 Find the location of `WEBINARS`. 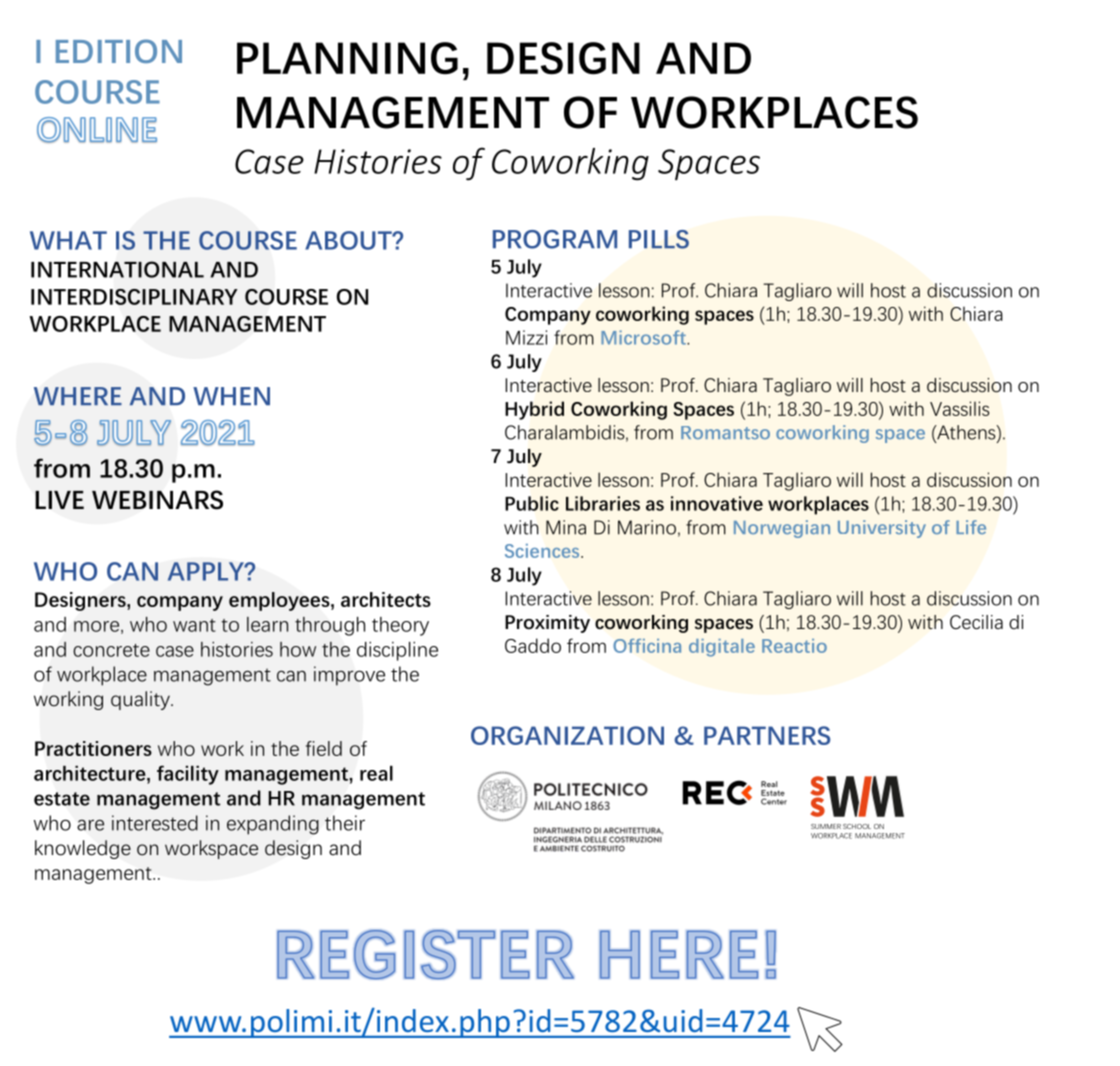

WEBINARS is located at coordinates (157, 500).
